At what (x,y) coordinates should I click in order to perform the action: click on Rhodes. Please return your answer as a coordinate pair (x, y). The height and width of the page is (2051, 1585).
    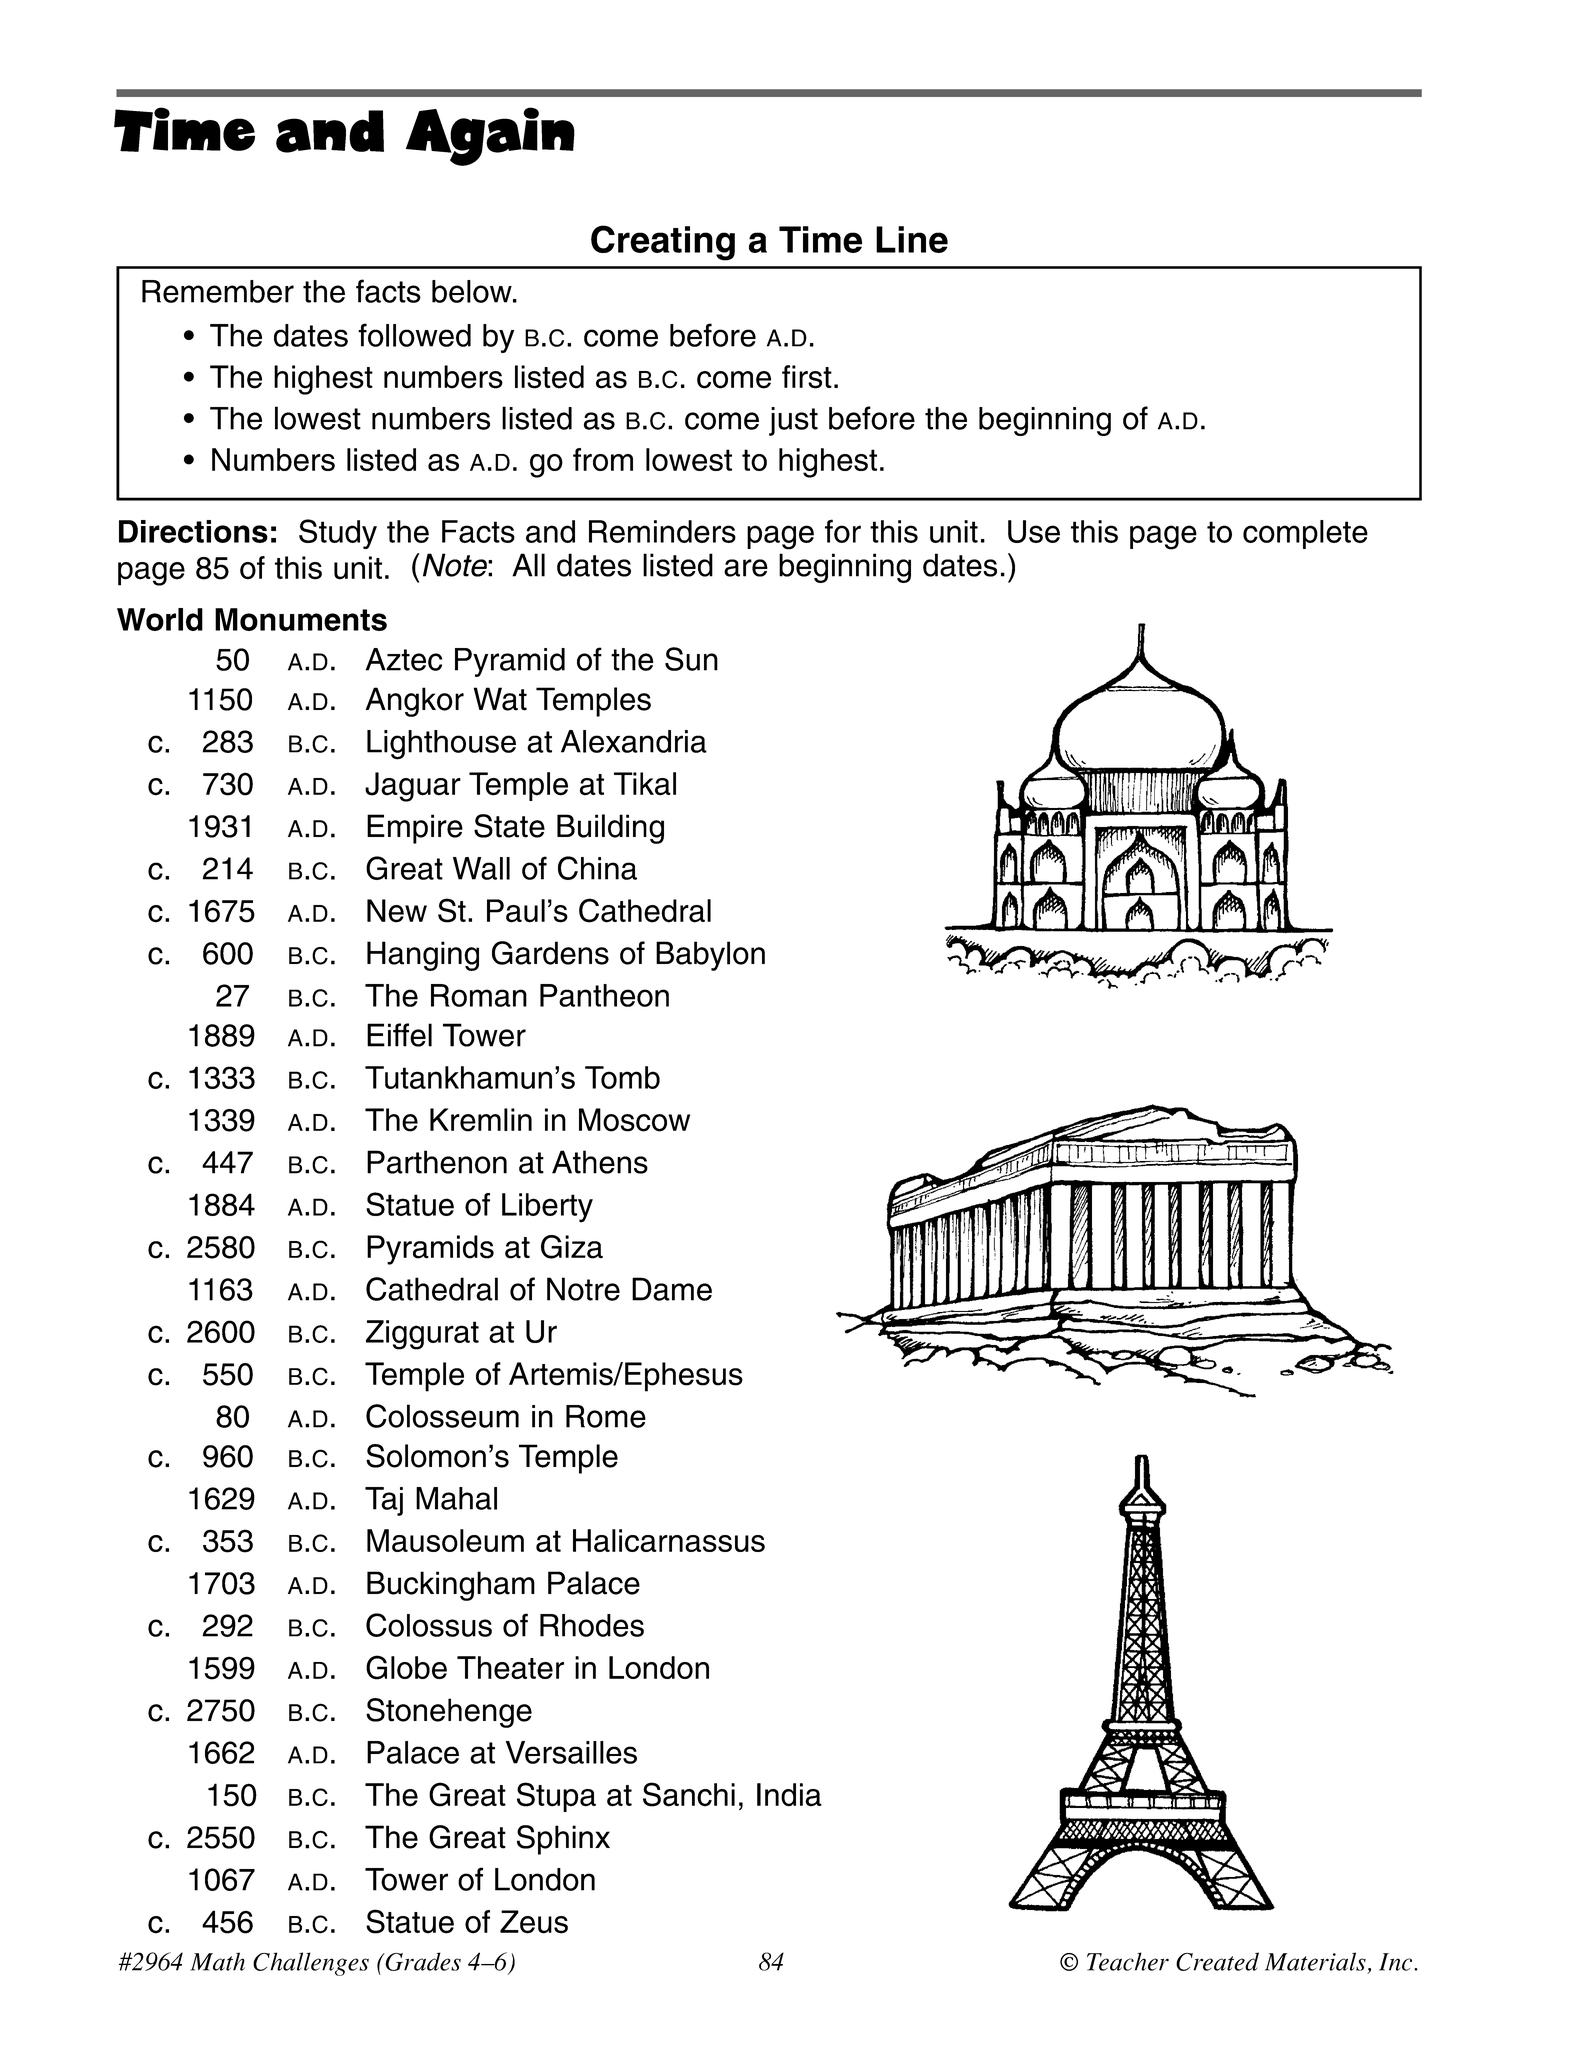
    Looking at the image, I should click on (592, 1625).
